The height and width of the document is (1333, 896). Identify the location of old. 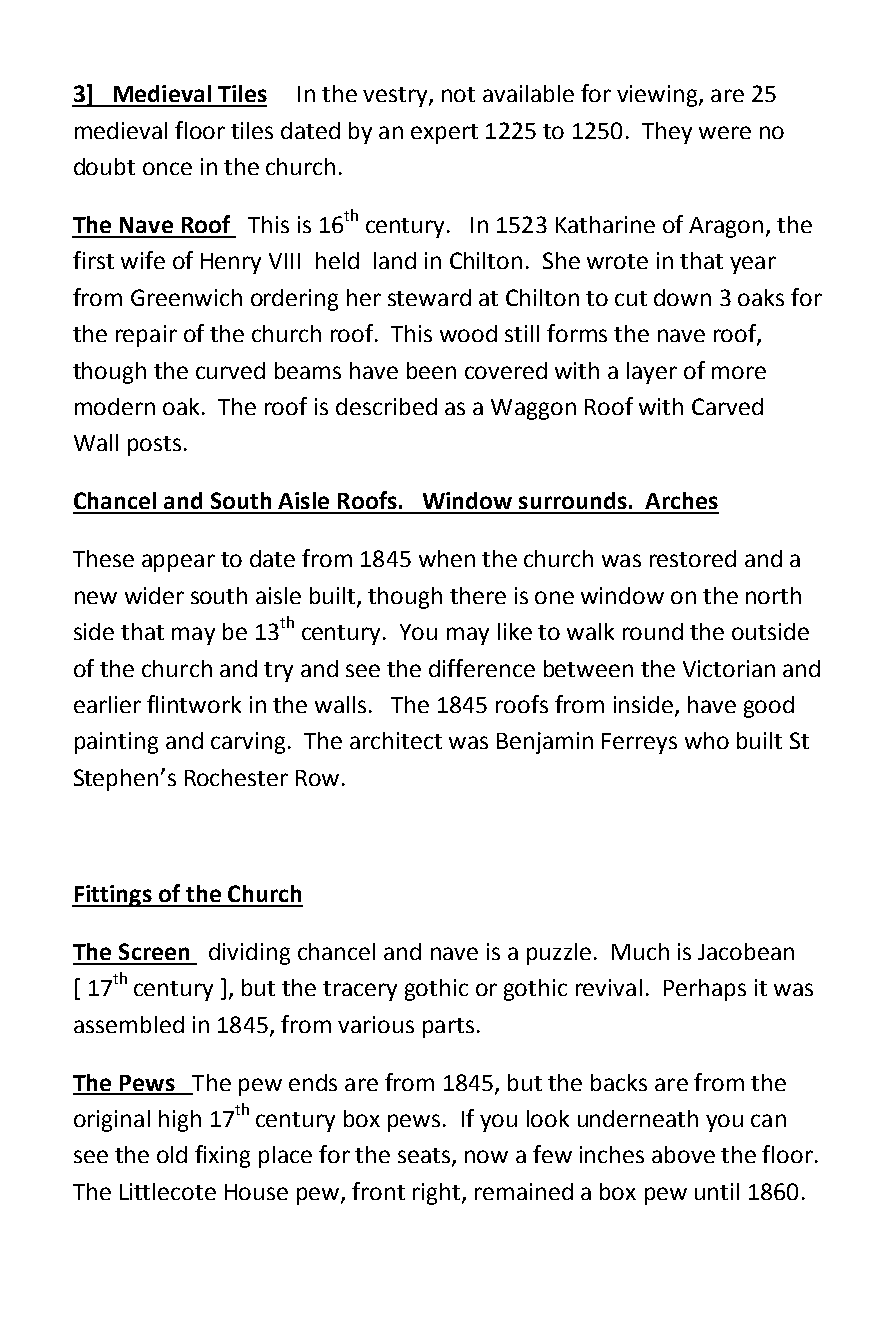
(172, 1154).
